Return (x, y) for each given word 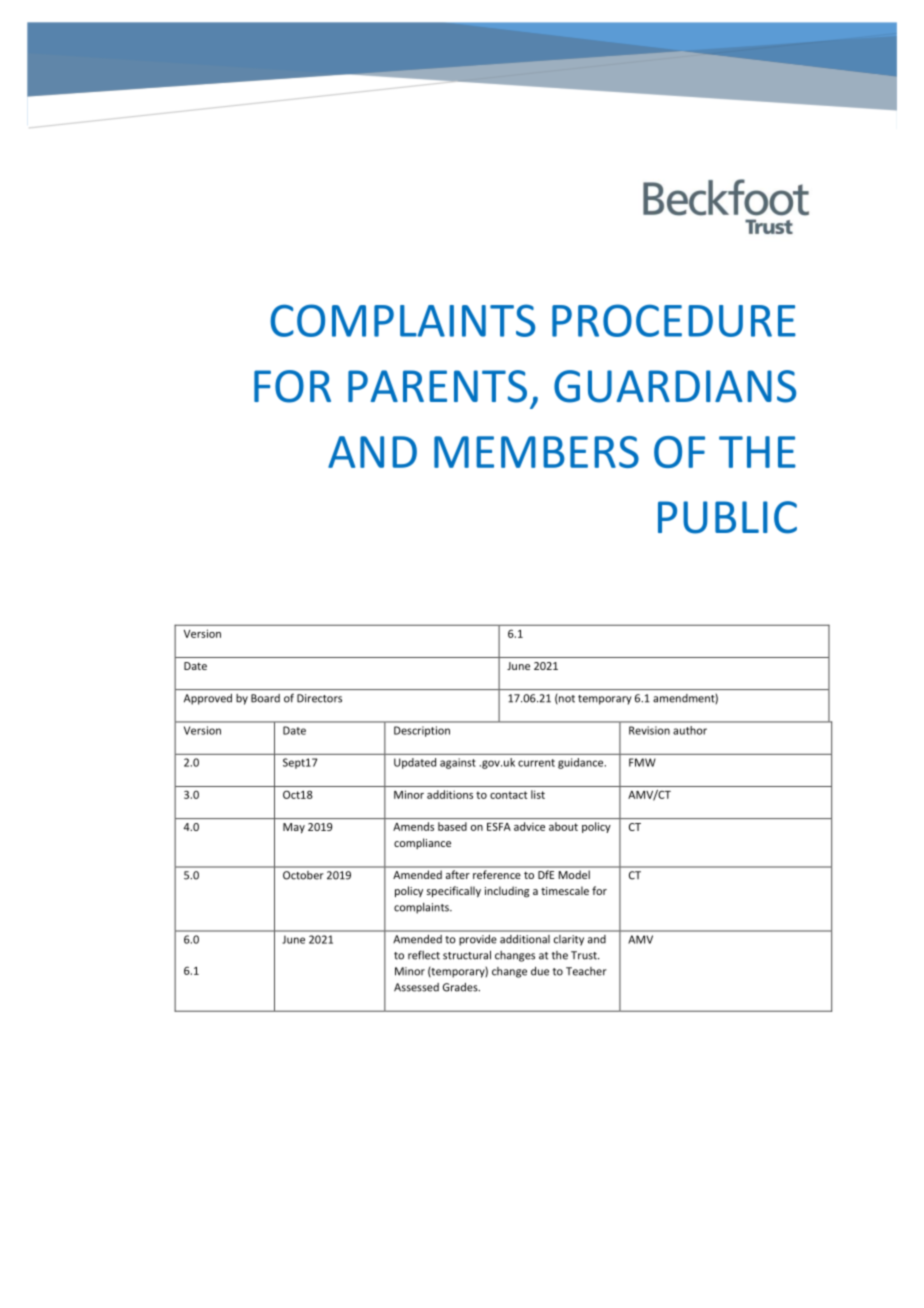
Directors (319, 698)
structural (467, 955)
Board (265, 698)
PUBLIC (727, 517)
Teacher (586, 971)
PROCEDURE (674, 320)
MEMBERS (536, 452)
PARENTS (437, 386)
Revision (649, 730)
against (458, 763)
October (303, 875)
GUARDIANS (675, 386)
